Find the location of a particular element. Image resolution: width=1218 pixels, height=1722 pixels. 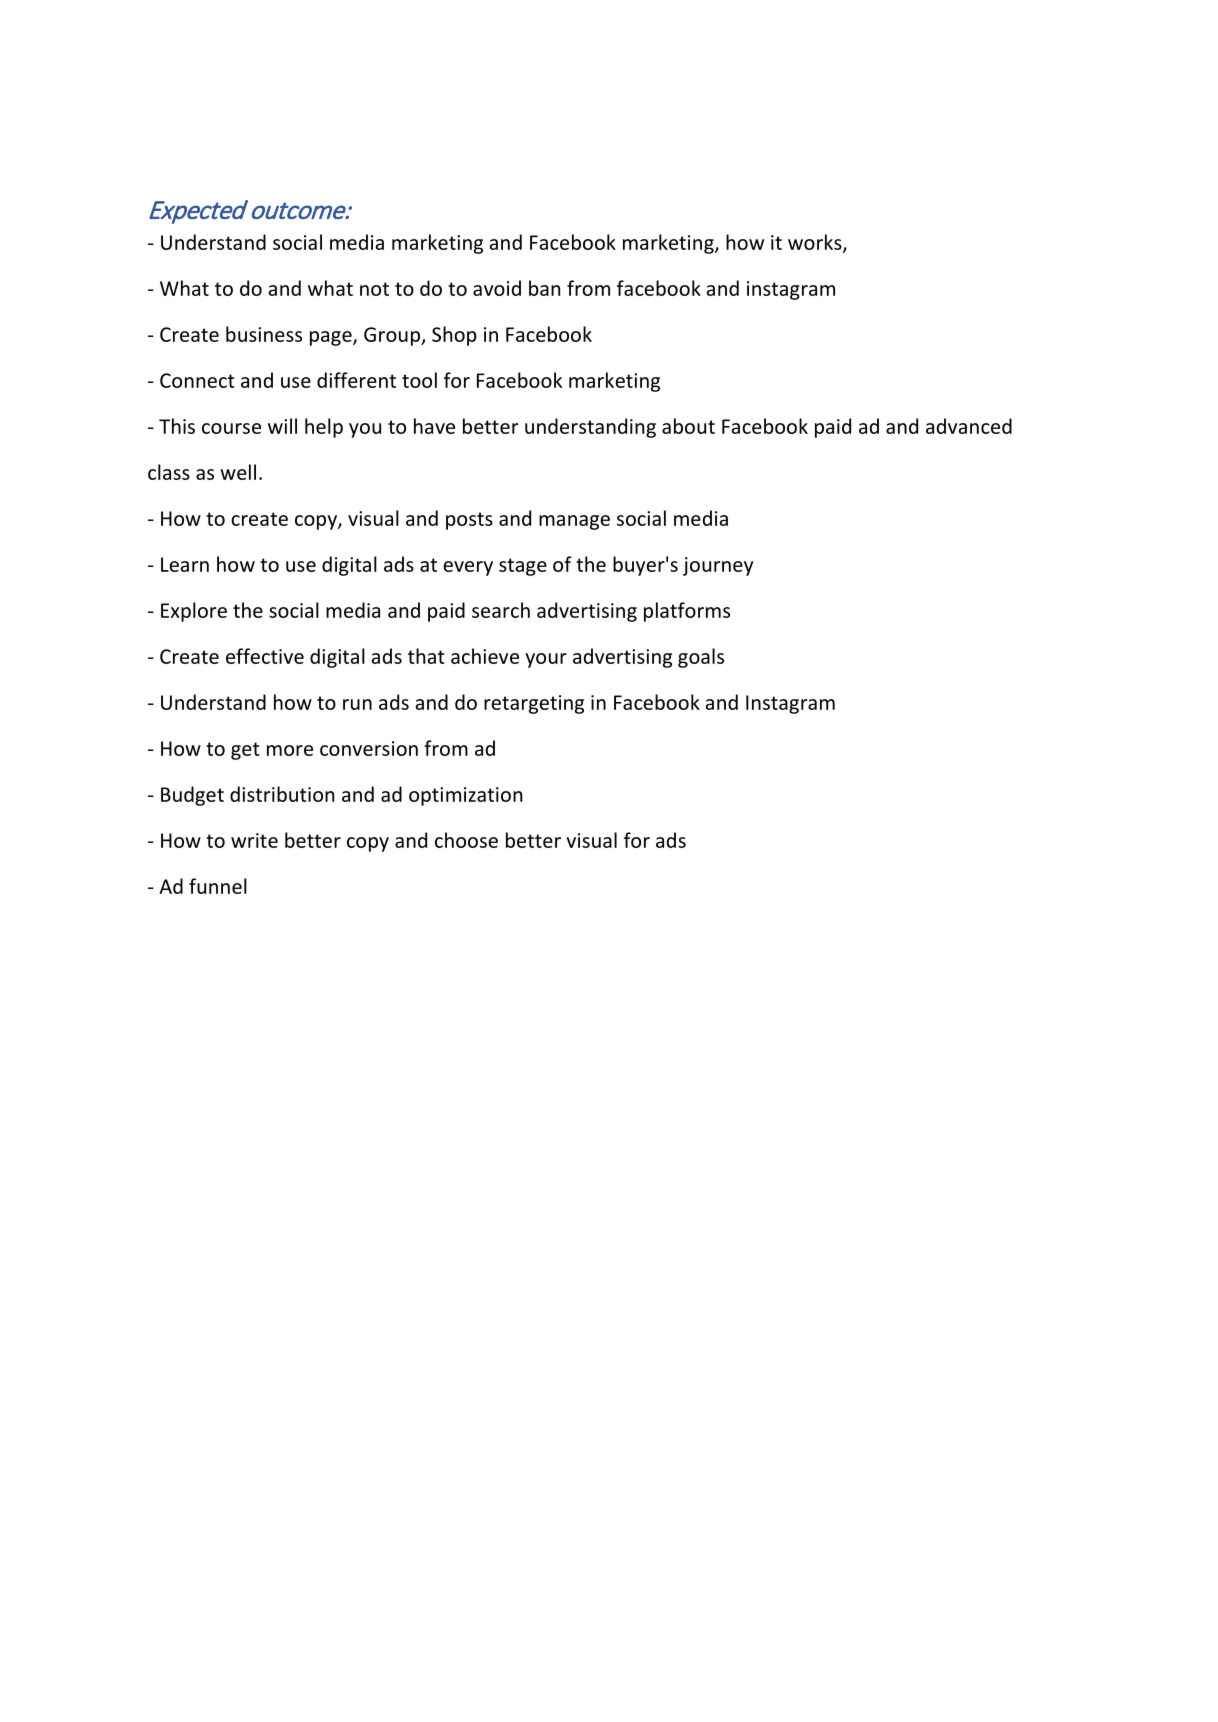

your is located at coordinates (546, 660).
